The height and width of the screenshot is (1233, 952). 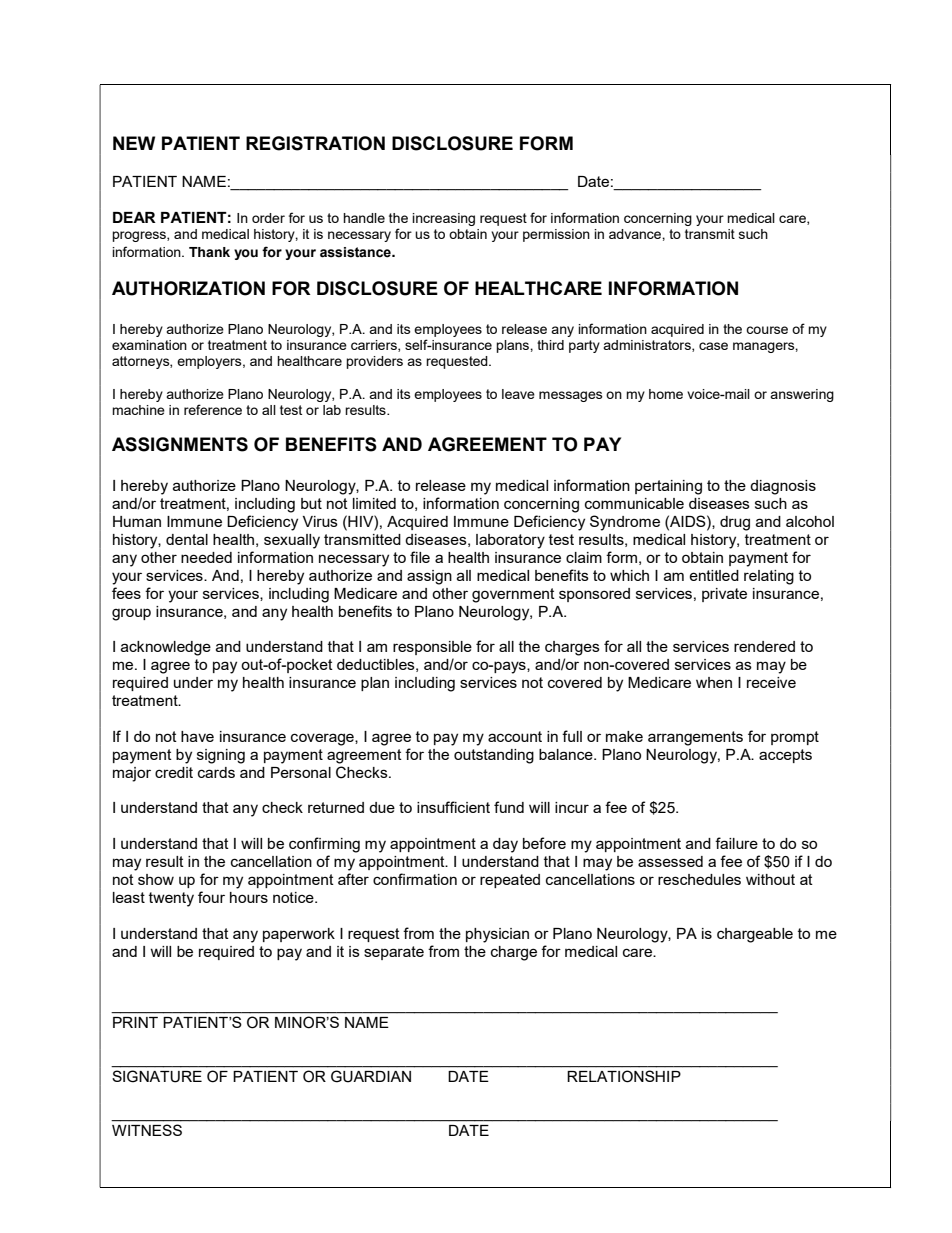 I want to click on signing, so click(x=221, y=756).
